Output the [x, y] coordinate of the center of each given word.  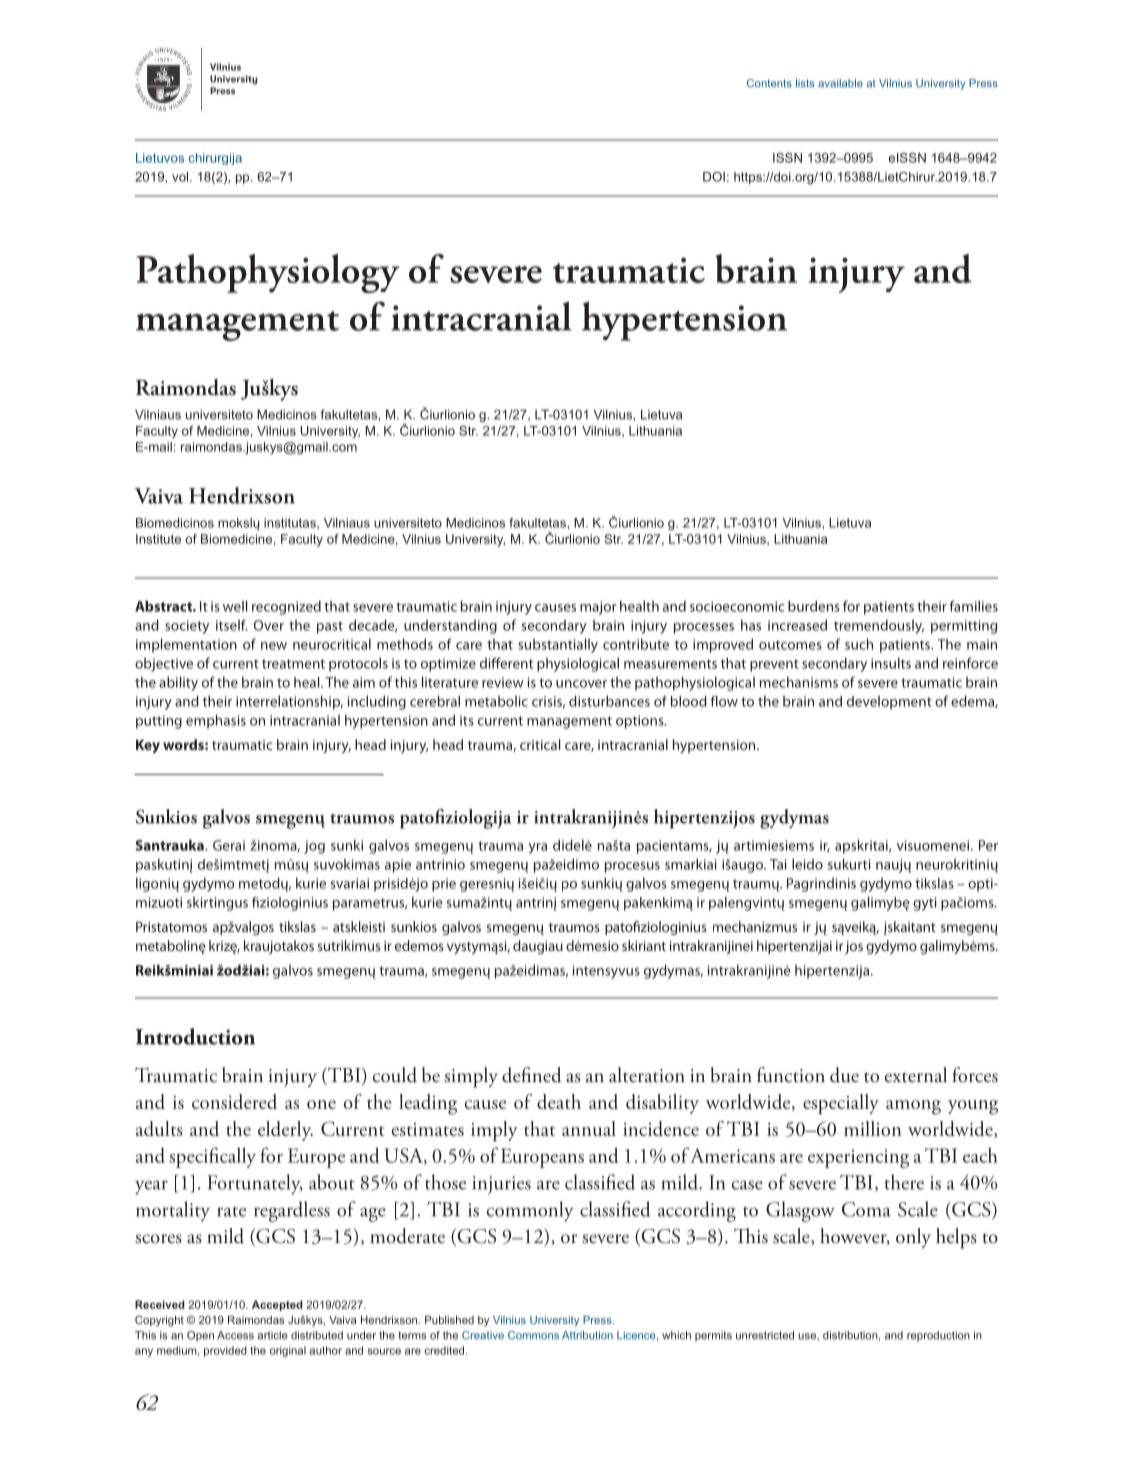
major [598, 608]
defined [532, 1075]
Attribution [587, 1335]
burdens [814, 606]
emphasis [216, 721]
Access [235, 1335]
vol [181, 177]
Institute [158, 539]
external [916, 1075]
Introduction [195, 1036]
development [889, 702]
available [840, 83]
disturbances [609, 701]
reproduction [938, 1336]
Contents [769, 83]
